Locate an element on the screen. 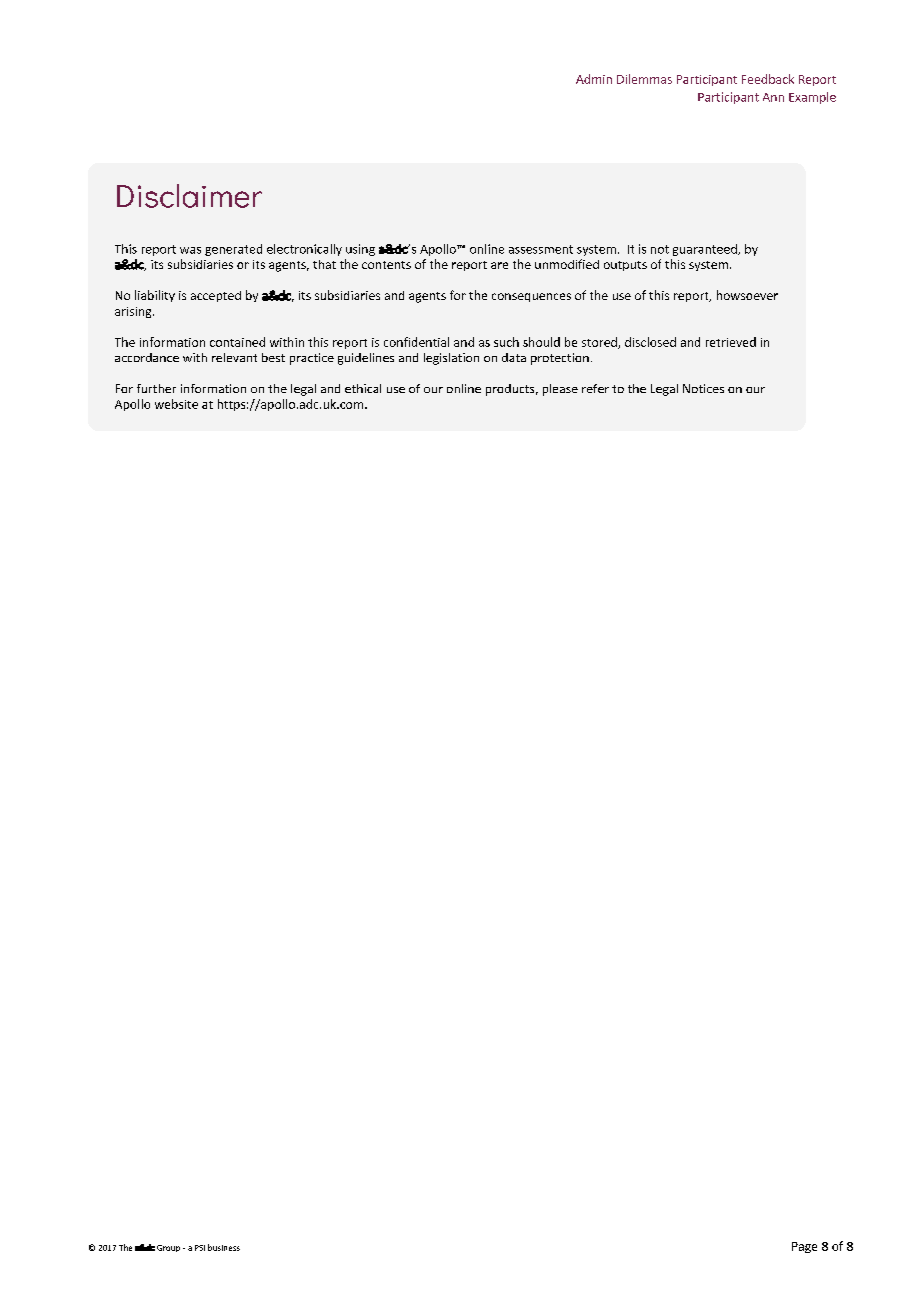 This screenshot has width=924, height=1308. Group is located at coordinates (168, 1248).
